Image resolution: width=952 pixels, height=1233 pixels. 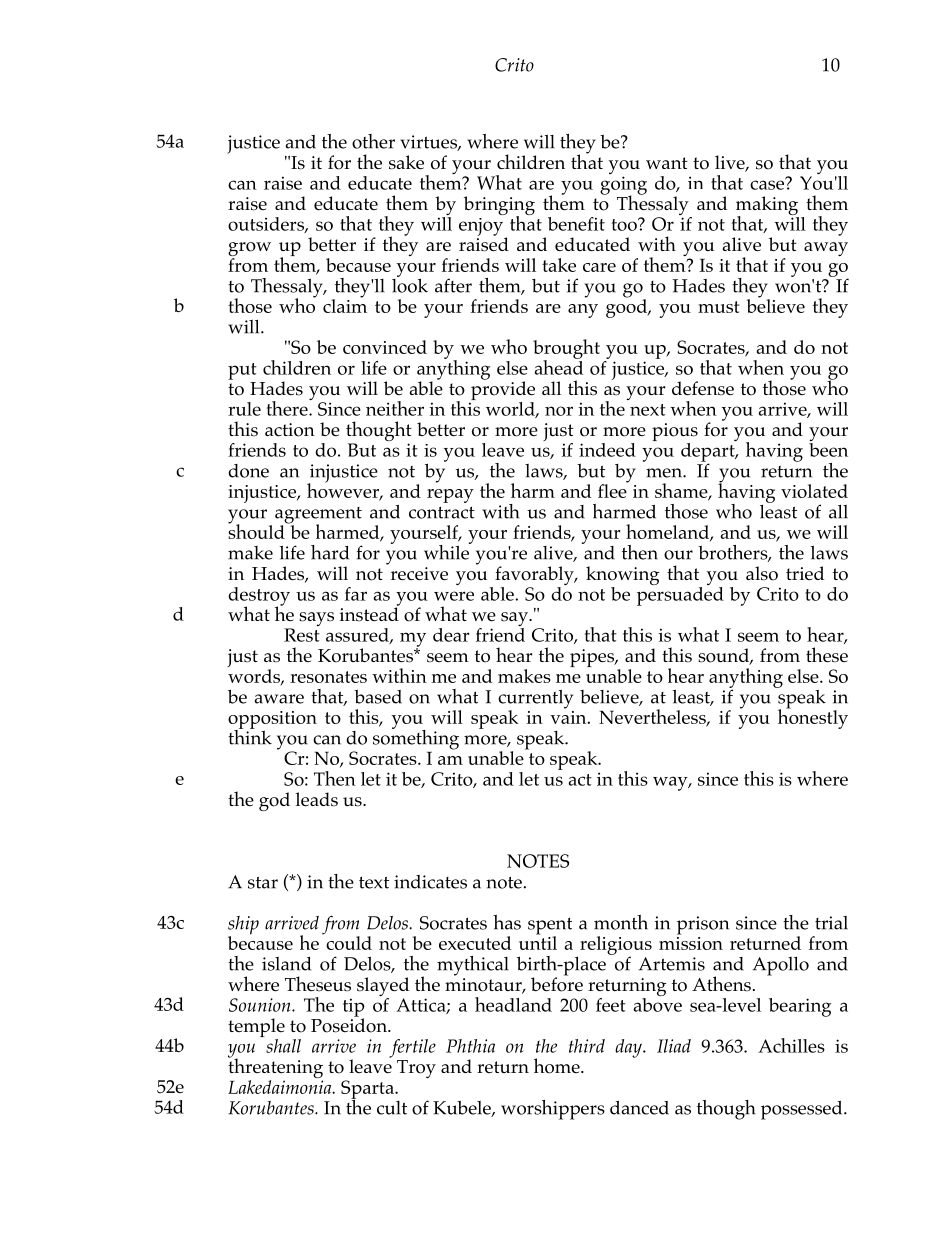 I want to click on Rest, so click(x=302, y=635).
